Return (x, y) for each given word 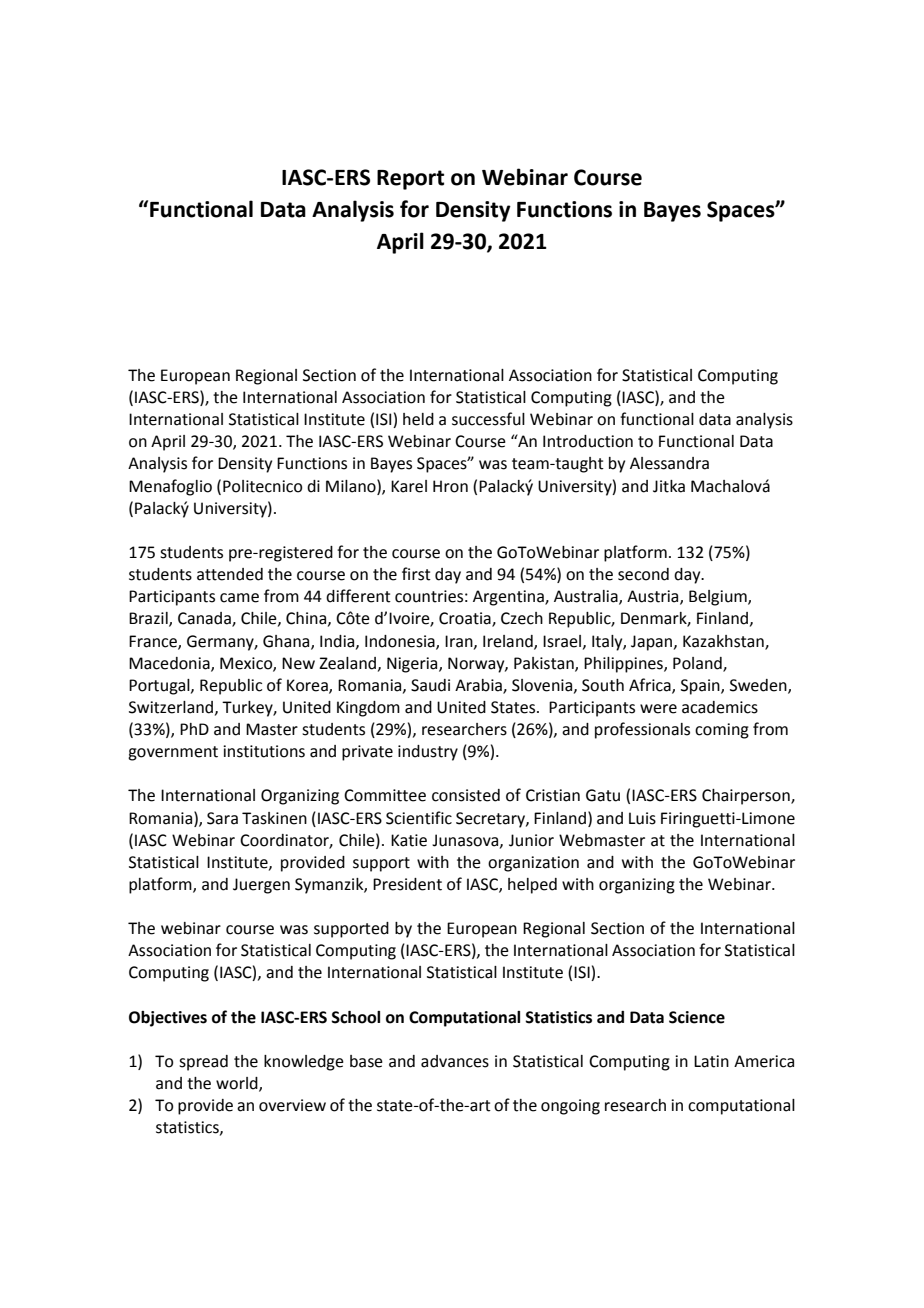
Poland (698, 664)
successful (488, 419)
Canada (205, 619)
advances (455, 1061)
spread (203, 1063)
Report (410, 180)
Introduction (588, 441)
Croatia (466, 619)
